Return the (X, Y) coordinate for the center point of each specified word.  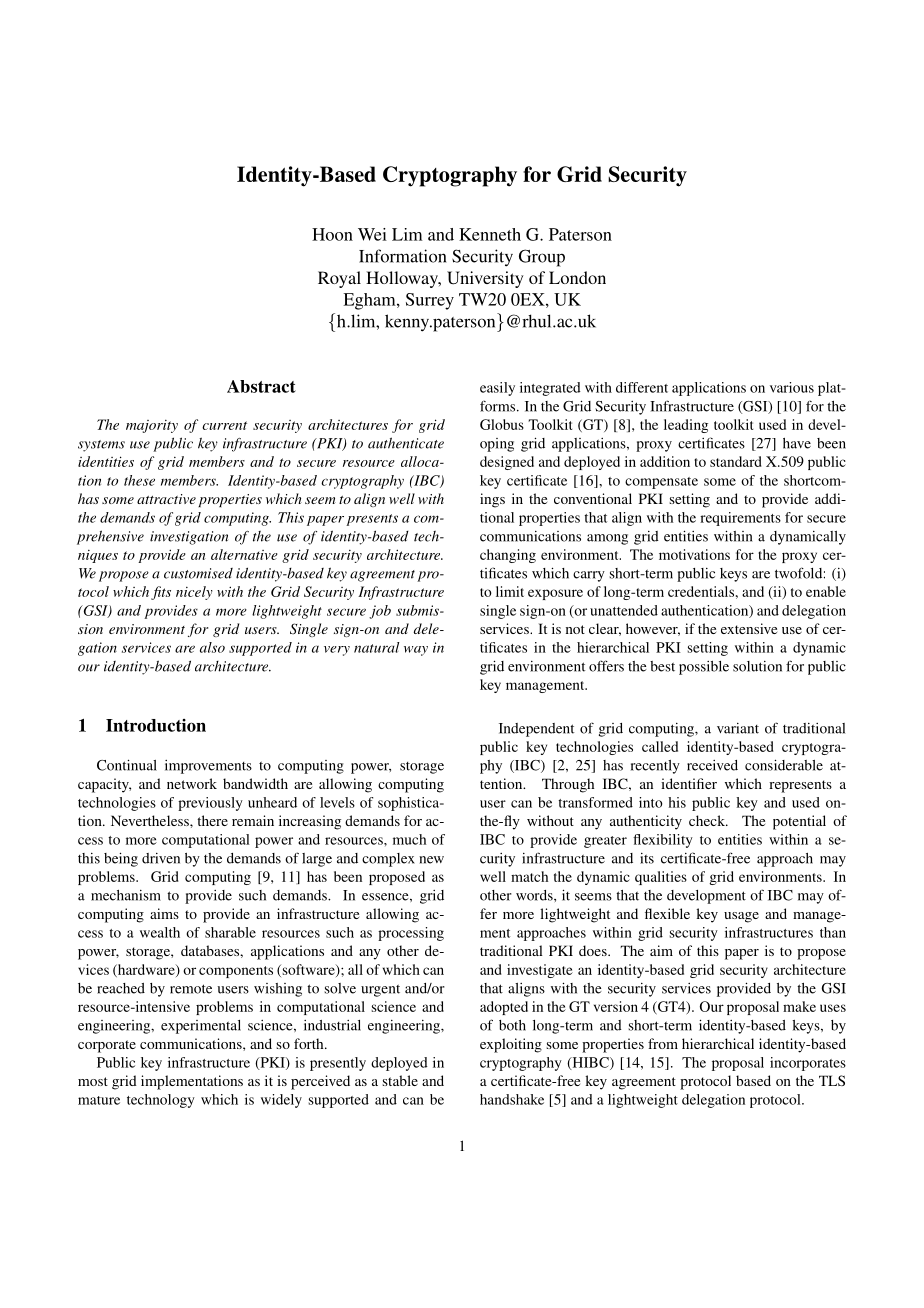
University (485, 279)
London (577, 277)
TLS (832, 1080)
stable (400, 1080)
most (93, 1081)
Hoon (332, 234)
